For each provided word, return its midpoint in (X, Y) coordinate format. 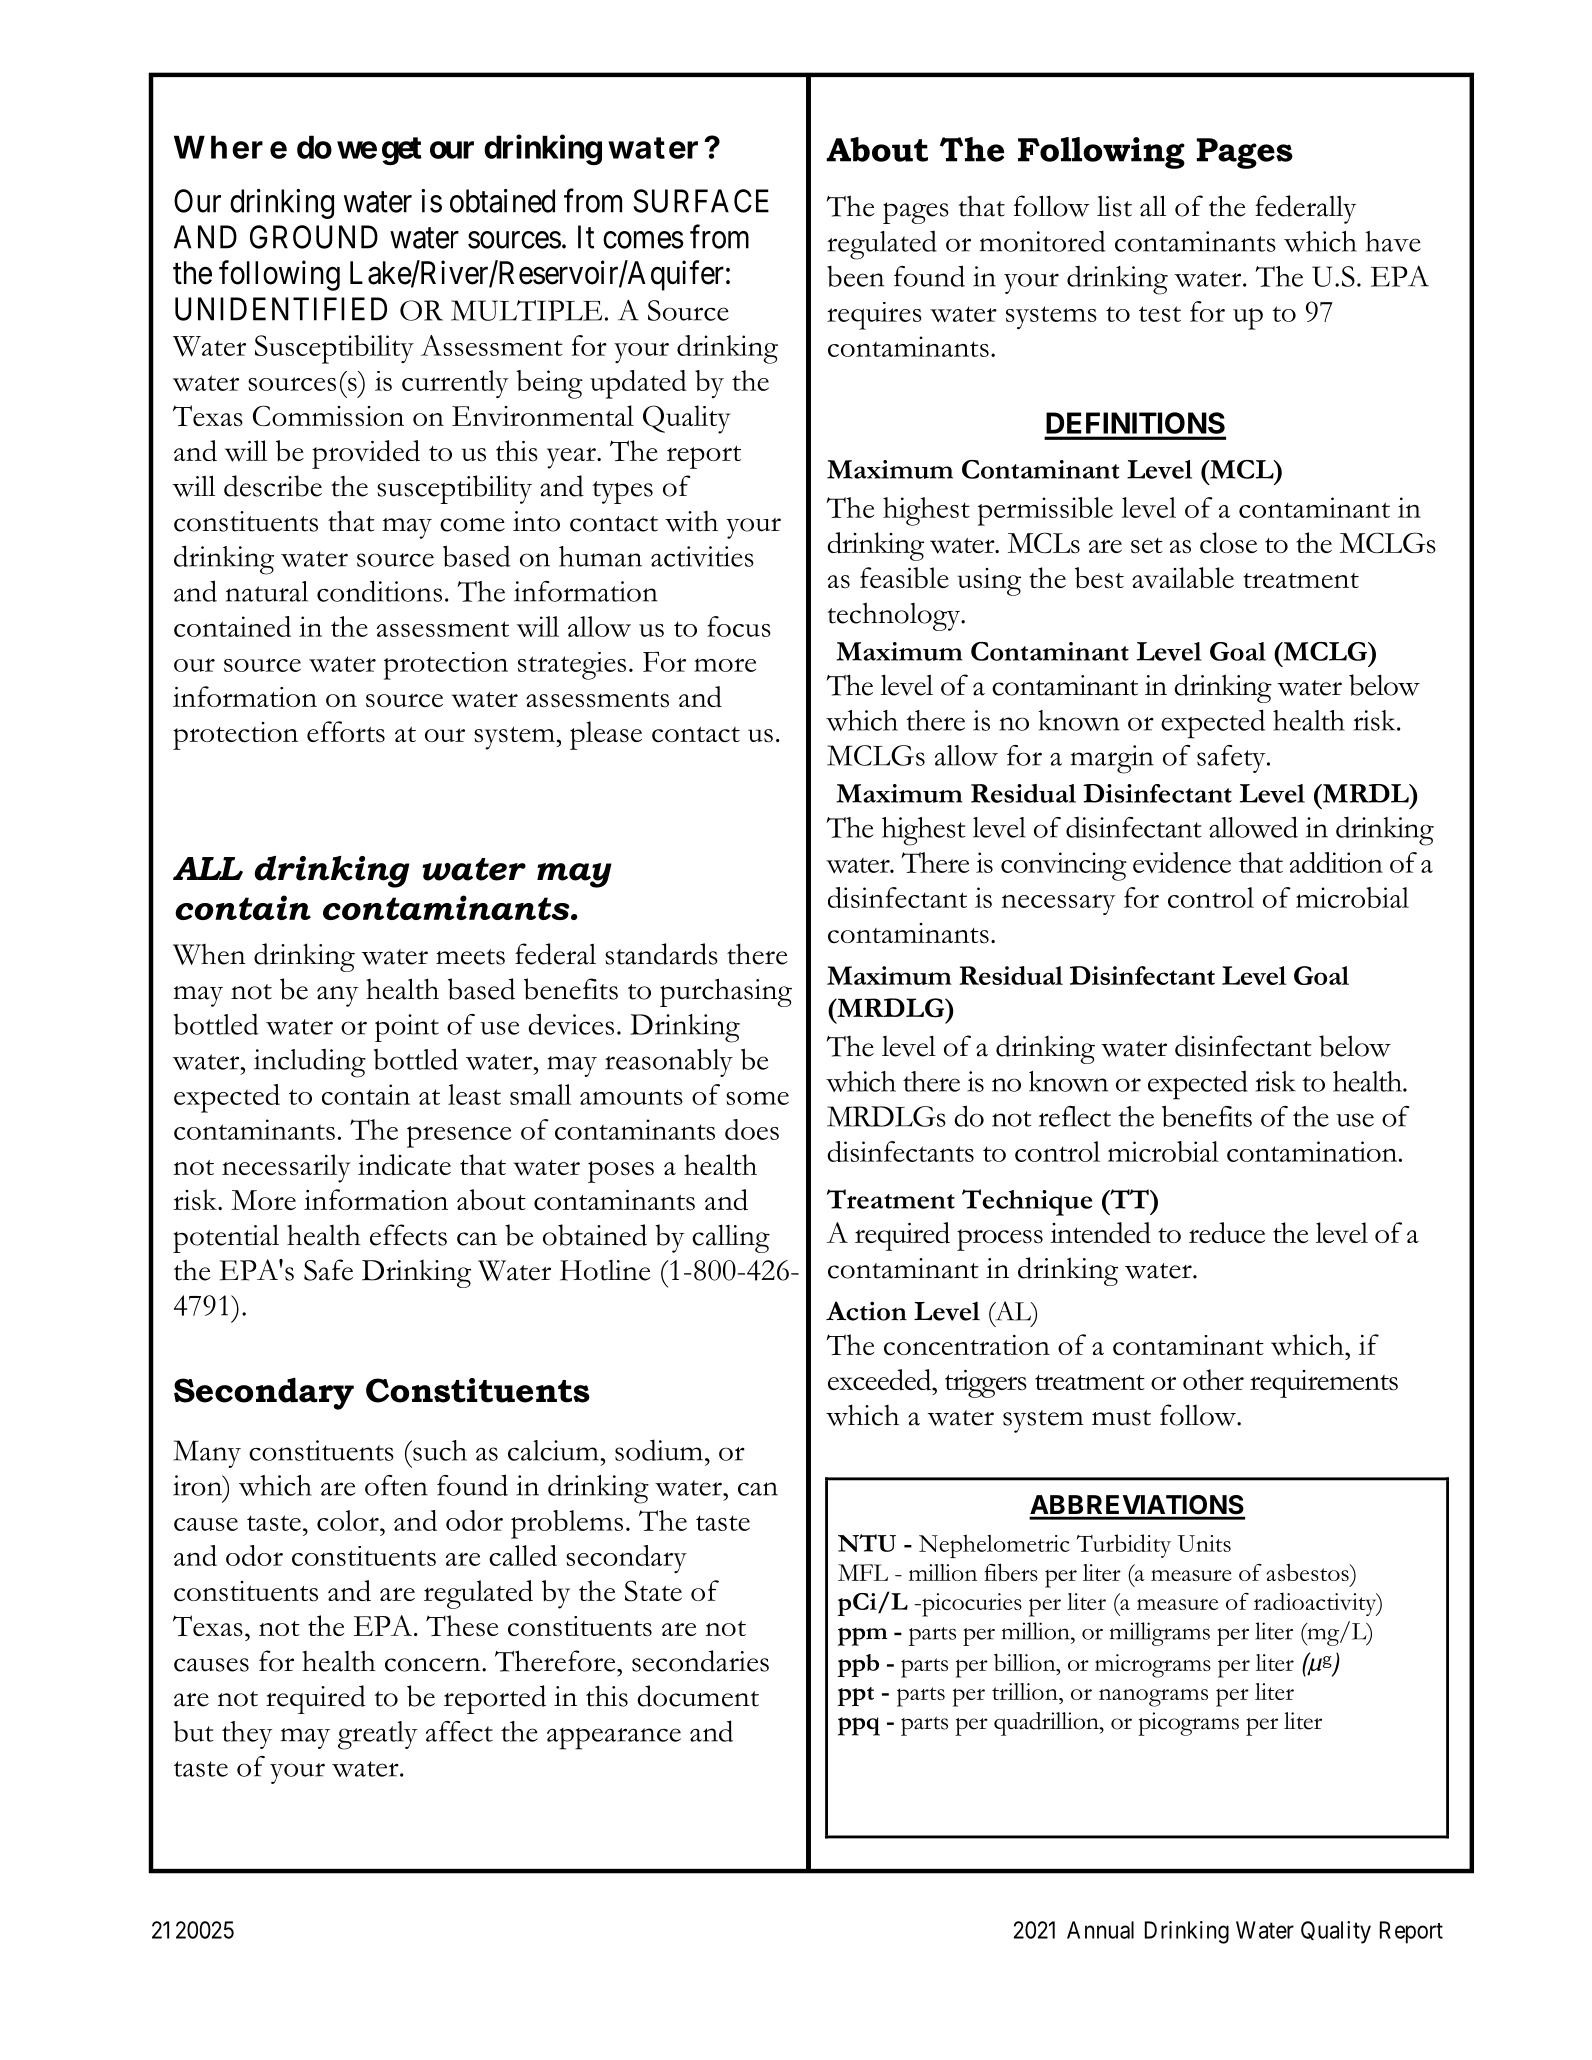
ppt (856, 1696)
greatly (378, 1735)
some (757, 1098)
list (1114, 206)
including (310, 1063)
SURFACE (701, 201)
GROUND (314, 237)
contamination (1313, 1151)
